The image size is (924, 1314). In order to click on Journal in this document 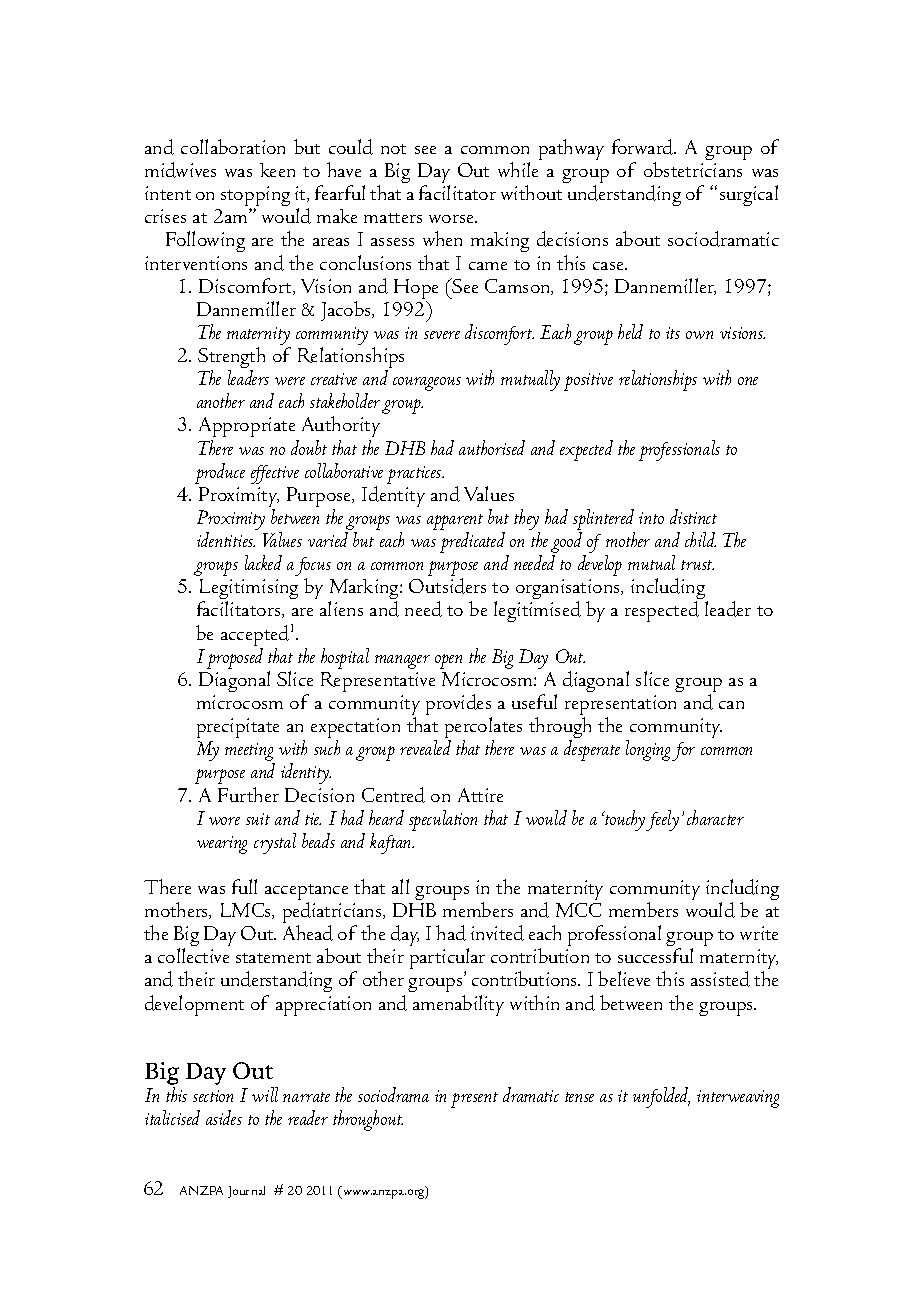, I will do `click(246, 1192)`.
